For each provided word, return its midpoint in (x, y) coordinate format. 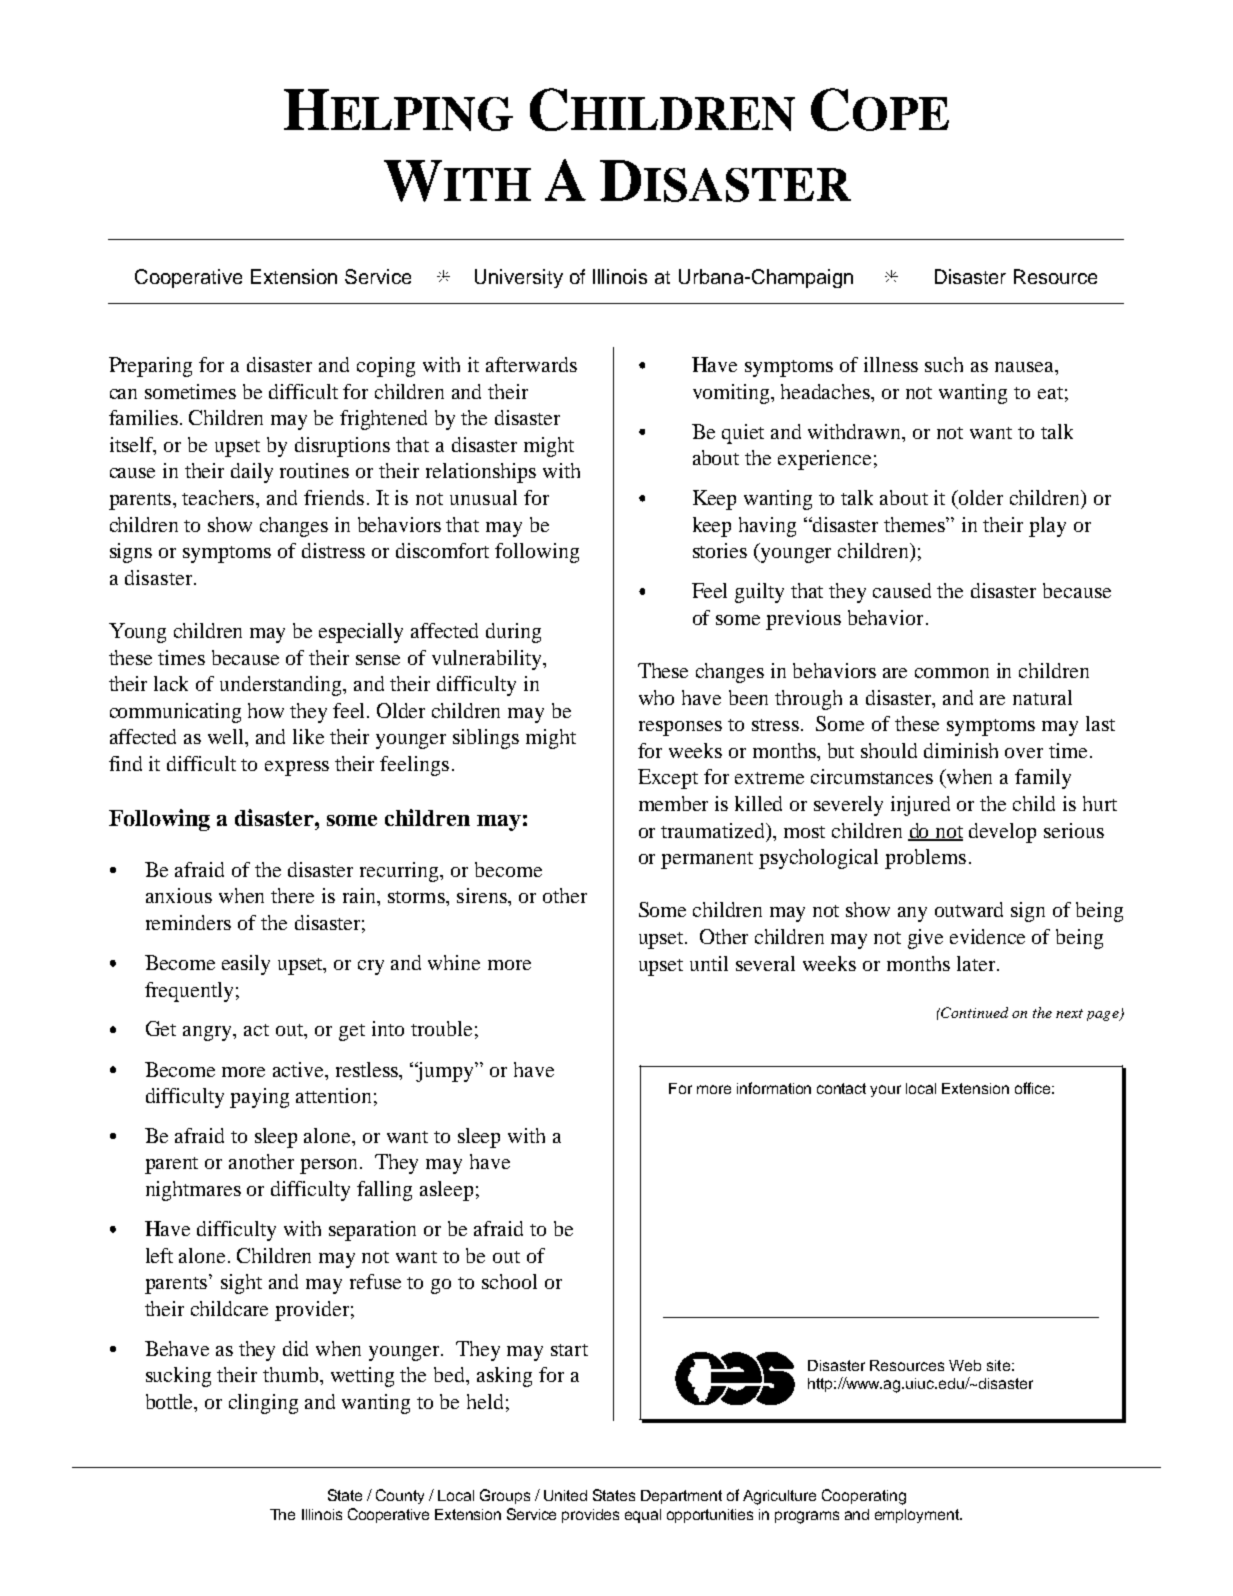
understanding (282, 686)
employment (918, 1516)
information (774, 1088)
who (656, 697)
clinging (263, 1404)
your (885, 1091)
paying (259, 1098)
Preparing (150, 367)
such (944, 364)
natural (1042, 697)
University (519, 278)
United (565, 1495)
